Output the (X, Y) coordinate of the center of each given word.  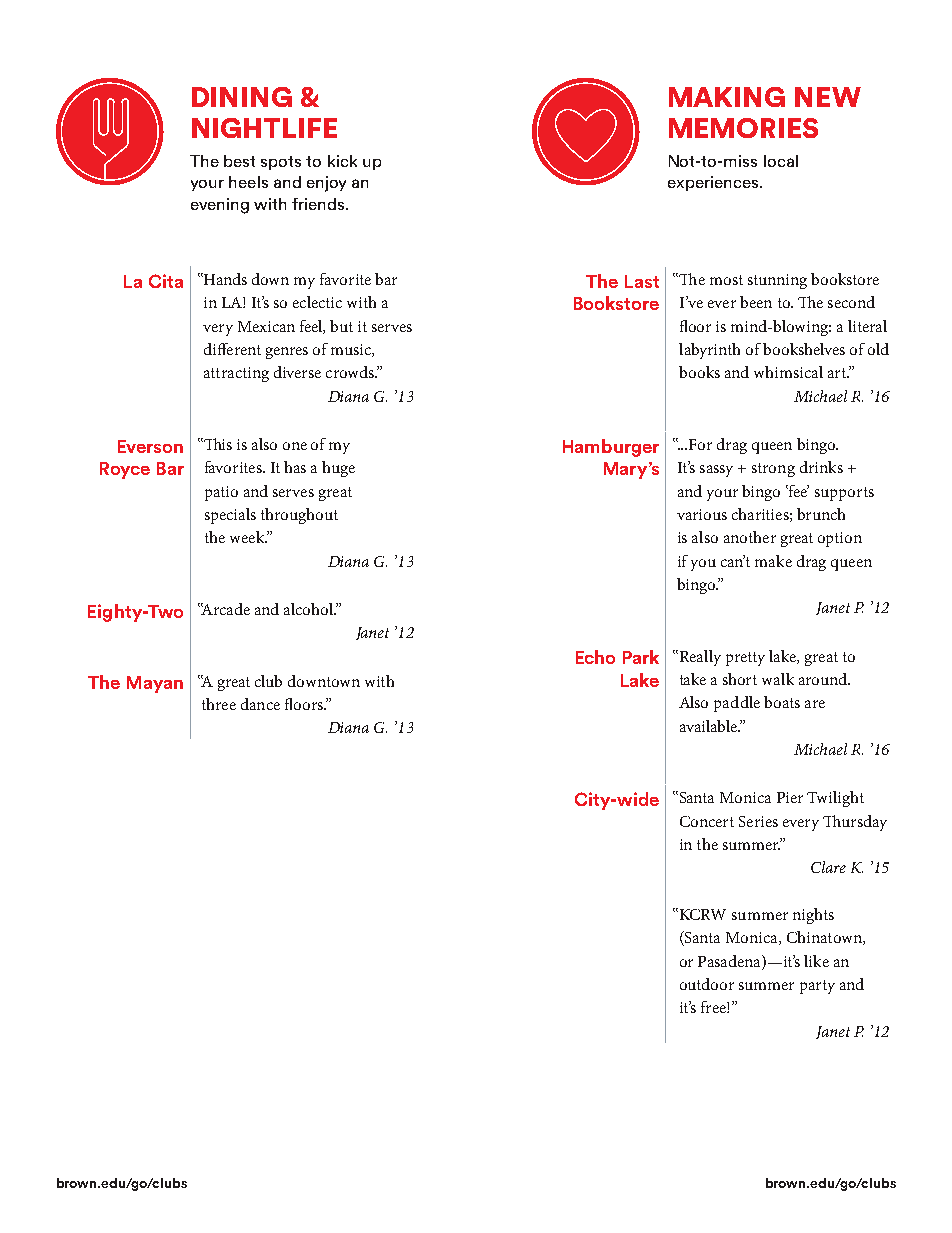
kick (342, 161)
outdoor (707, 984)
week (248, 537)
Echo (595, 657)
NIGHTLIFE (264, 128)
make (773, 561)
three (219, 704)
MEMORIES (743, 128)
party (817, 987)
